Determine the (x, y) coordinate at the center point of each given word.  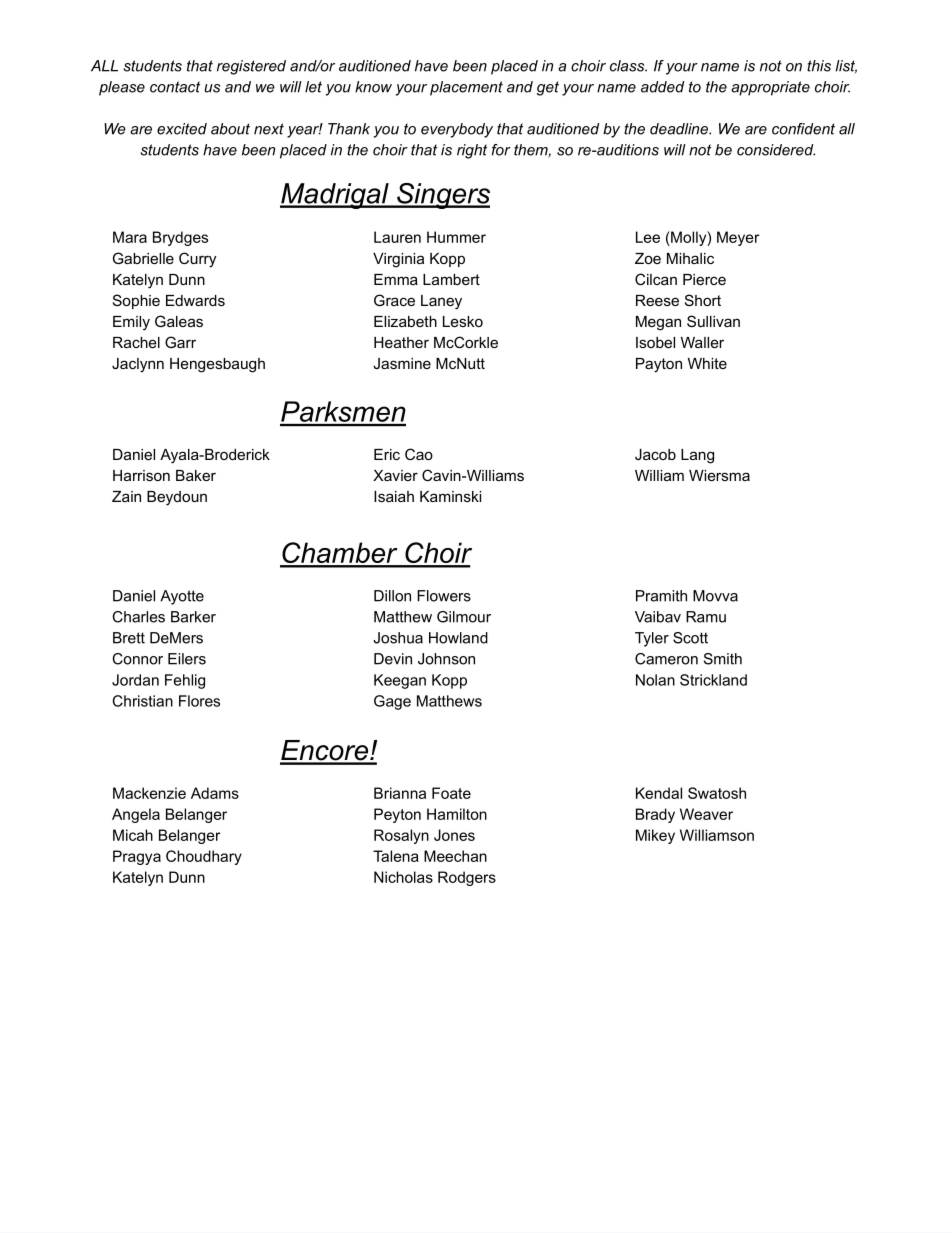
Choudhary (204, 857)
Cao (419, 454)
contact (175, 87)
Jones (454, 835)
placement (466, 88)
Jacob (655, 454)
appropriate (770, 88)
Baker (196, 475)
